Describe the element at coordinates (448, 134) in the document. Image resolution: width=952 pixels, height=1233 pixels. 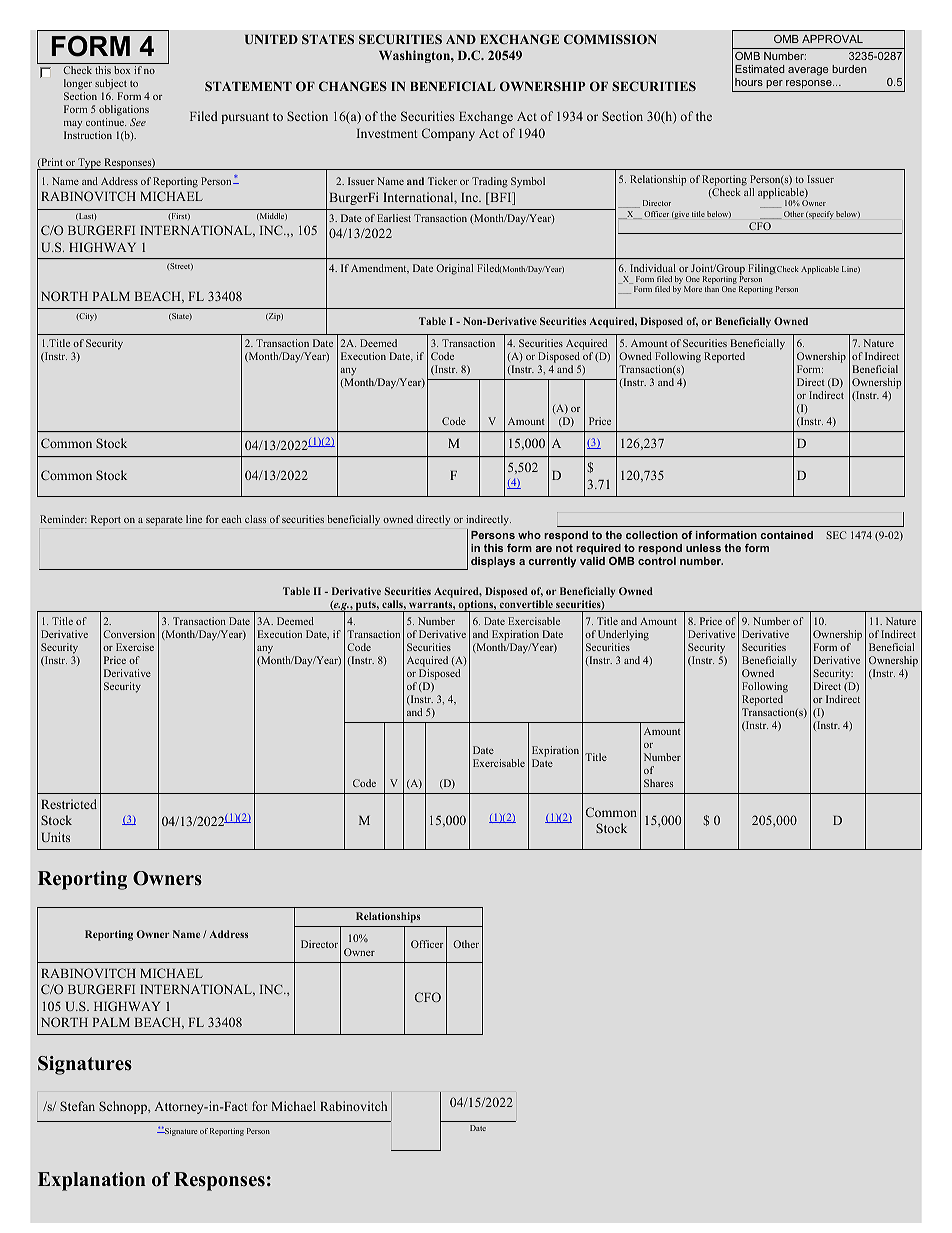
I see `Company` at that location.
